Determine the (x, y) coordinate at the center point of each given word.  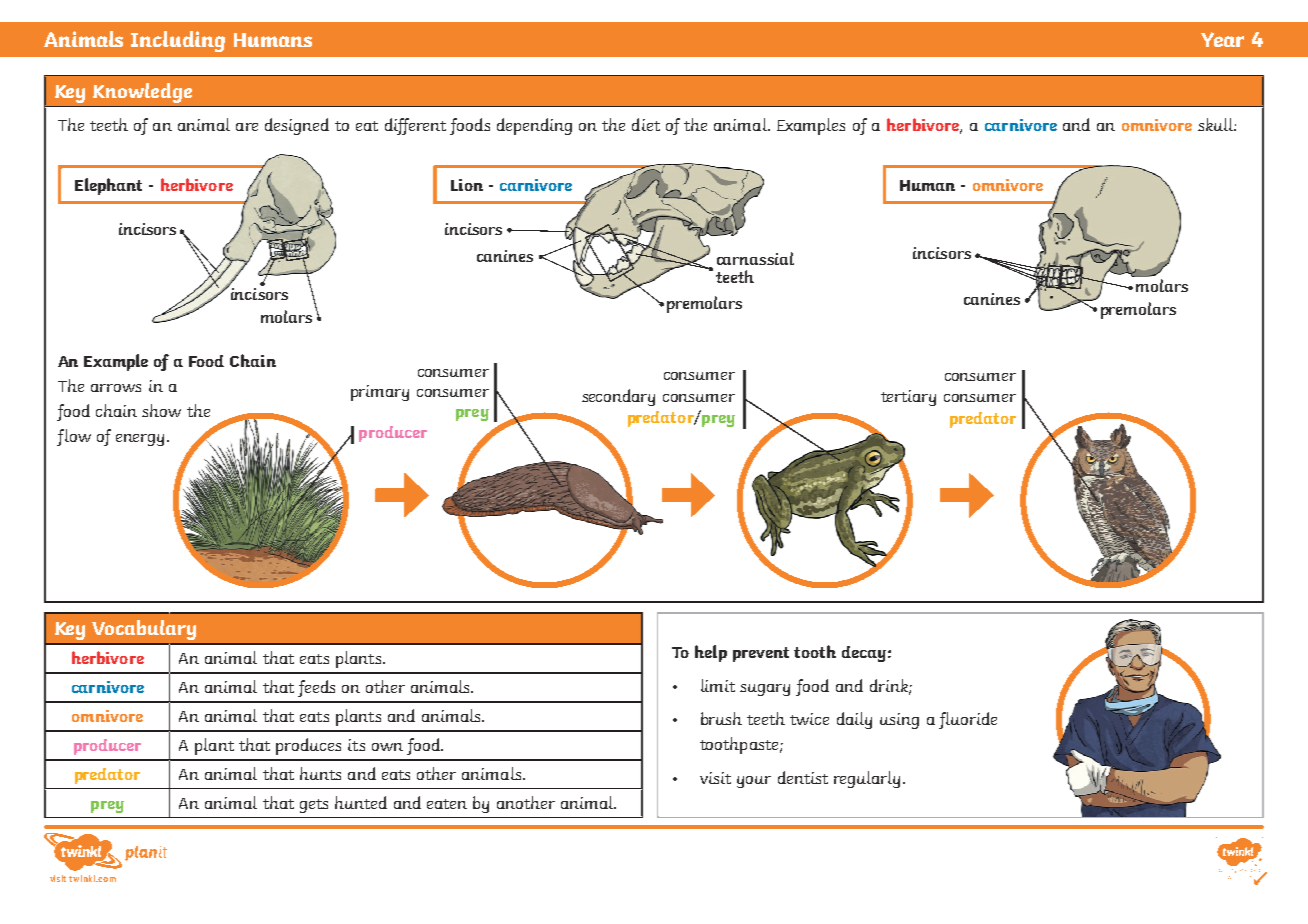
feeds (316, 688)
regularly (867, 779)
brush (721, 718)
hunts (320, 773)
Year (1222, 39)
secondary (618, 397)
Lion (467, 185)
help (711, 653)
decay (864, 654)
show (161, 410)
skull (1216, 124)
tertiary (908, 398)
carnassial (755, 258)
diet (646, 124)
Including (178, 41)
